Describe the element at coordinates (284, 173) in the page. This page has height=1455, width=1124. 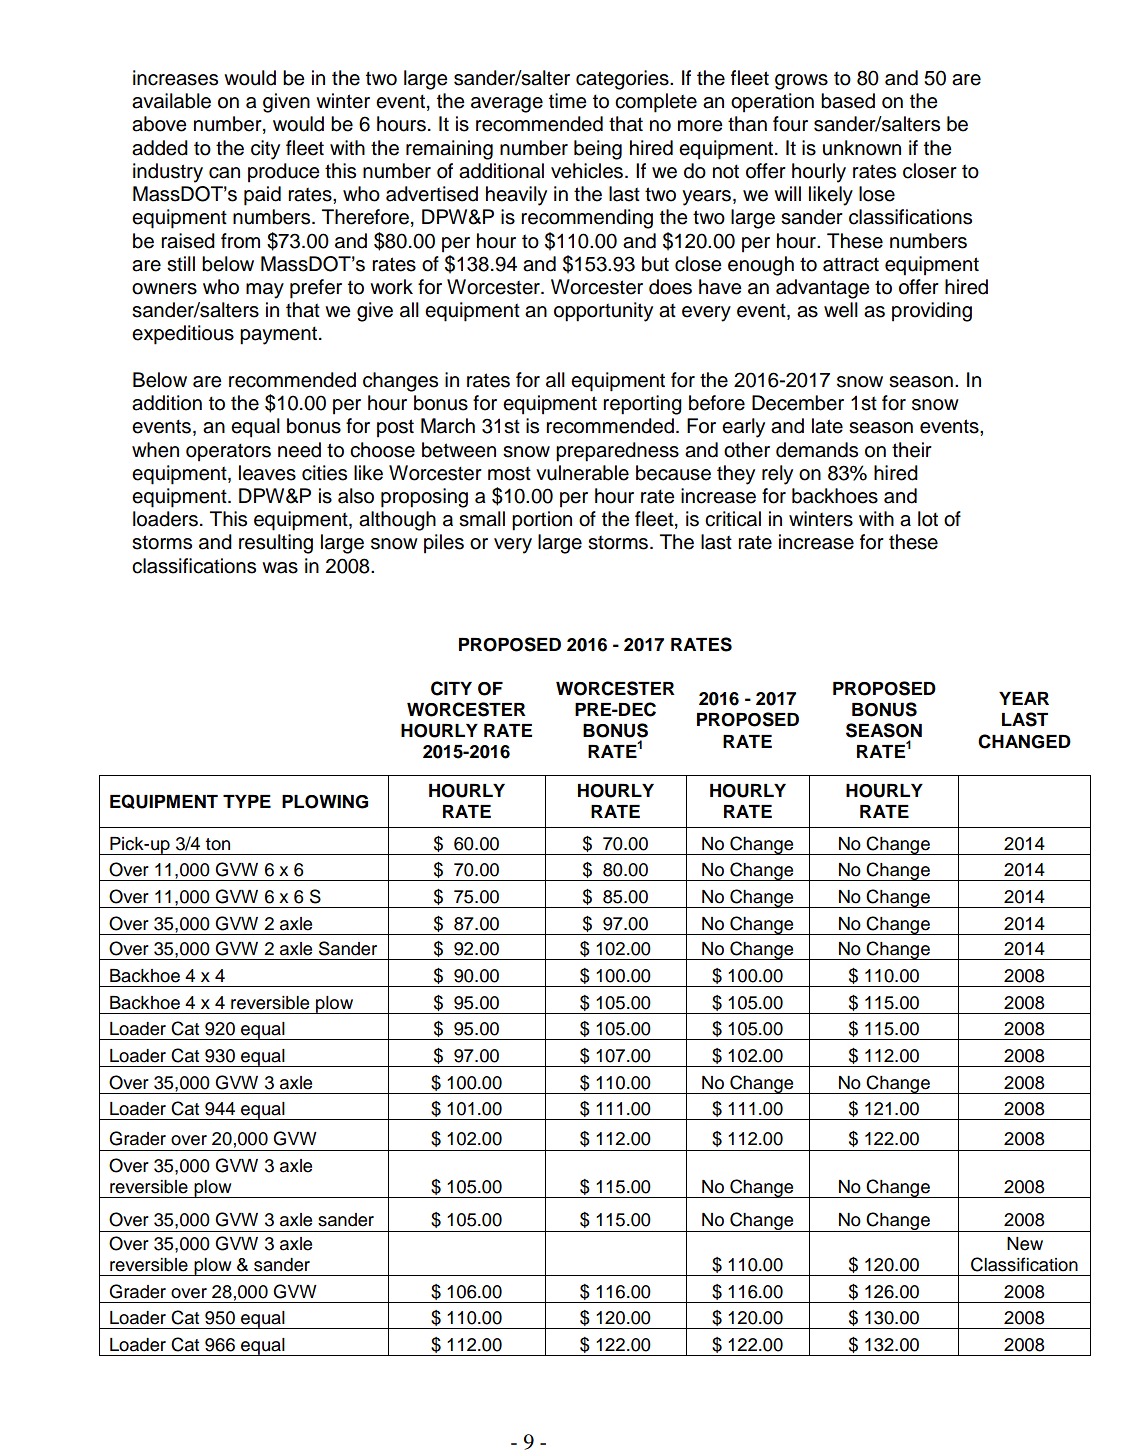
I see `produce` at that location.
